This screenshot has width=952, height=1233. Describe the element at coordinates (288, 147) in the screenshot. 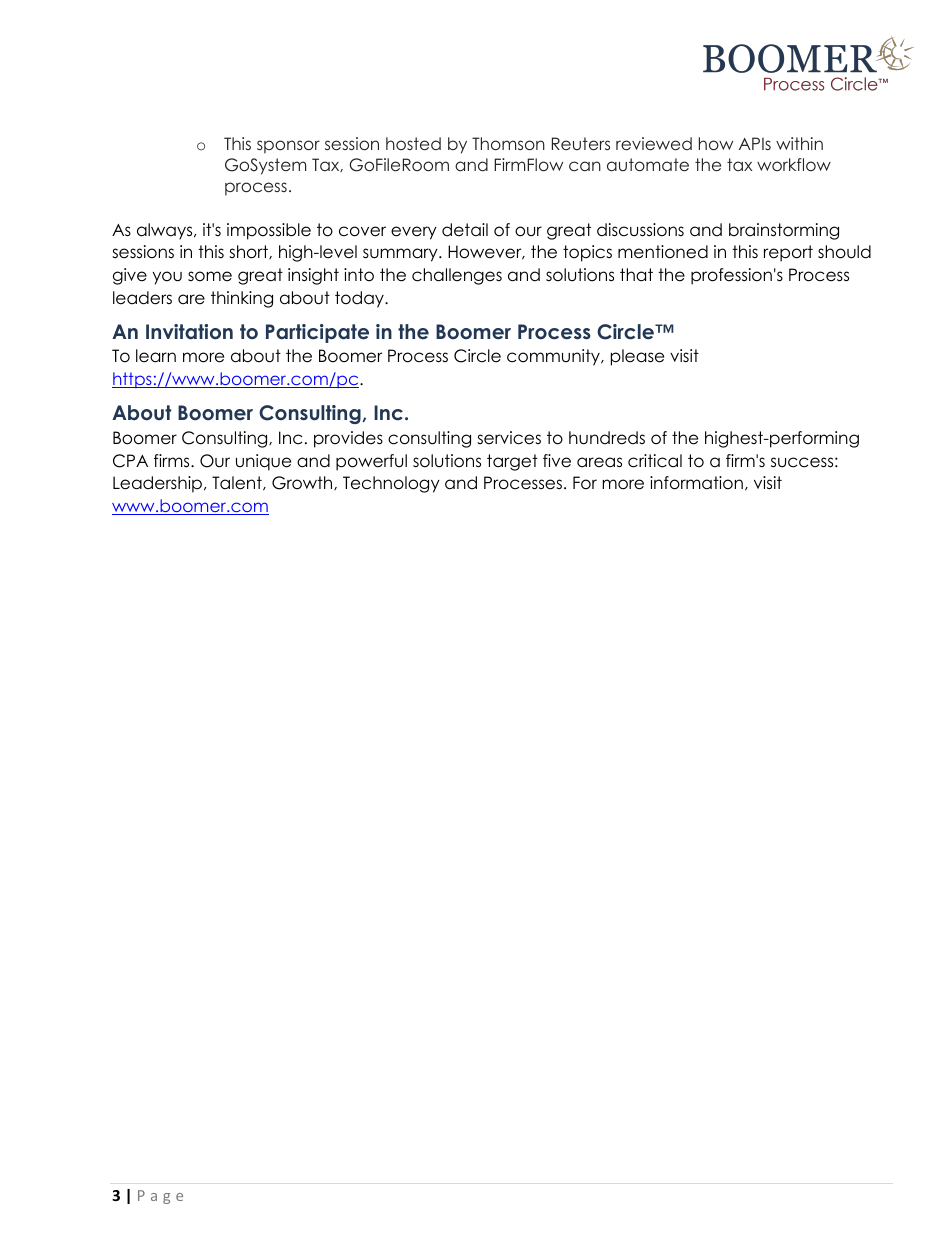

I see `sponsor` at that location.
